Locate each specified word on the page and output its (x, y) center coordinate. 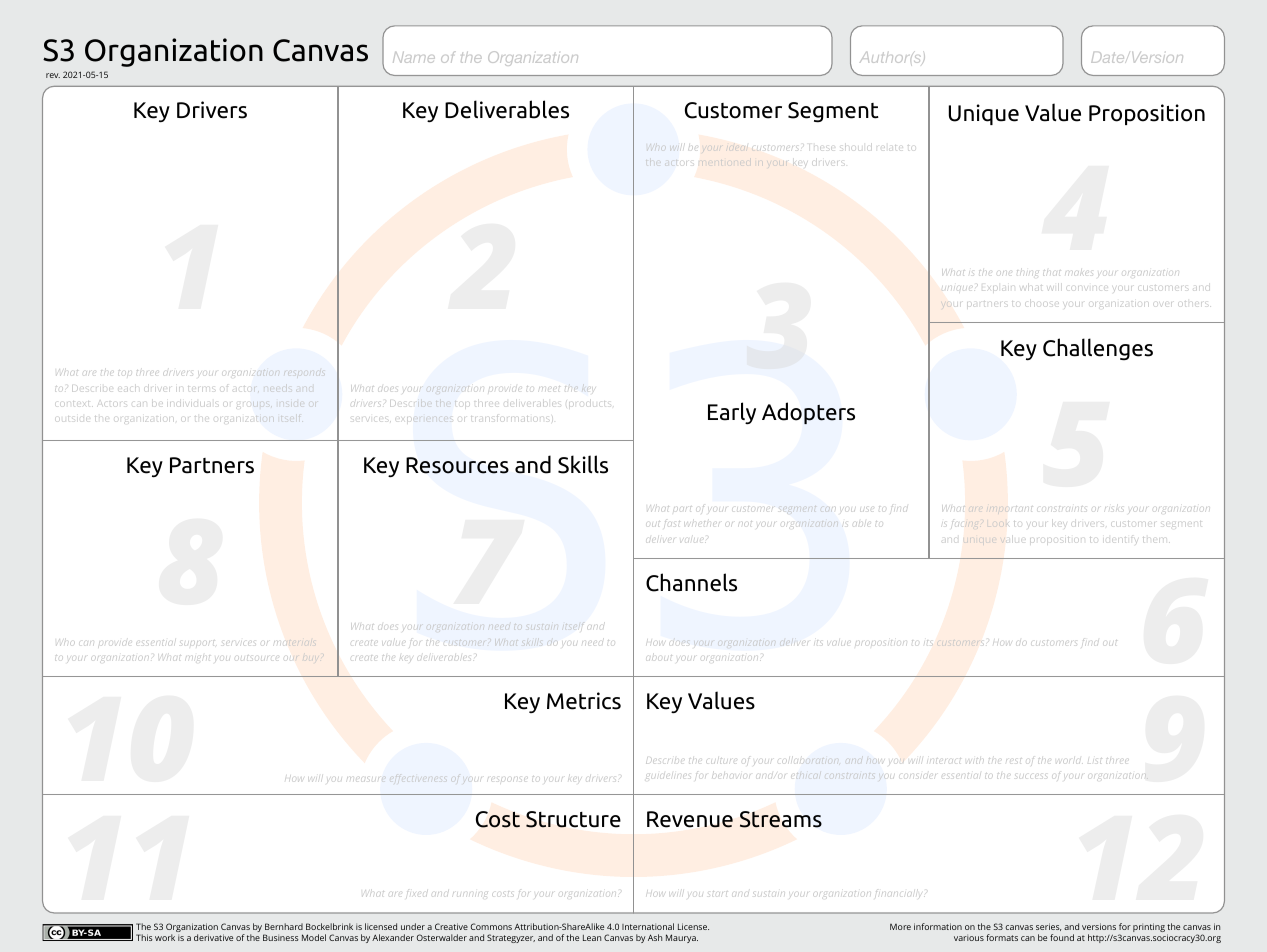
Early (732, 413)
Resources (457, 465)
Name (414, 57)
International (648, 926)
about (660, 657)
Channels (691, 582)
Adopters (808, 413)
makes (1078, 271)
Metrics (584, 701)
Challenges (1098, 349)
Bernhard (284, 926)
